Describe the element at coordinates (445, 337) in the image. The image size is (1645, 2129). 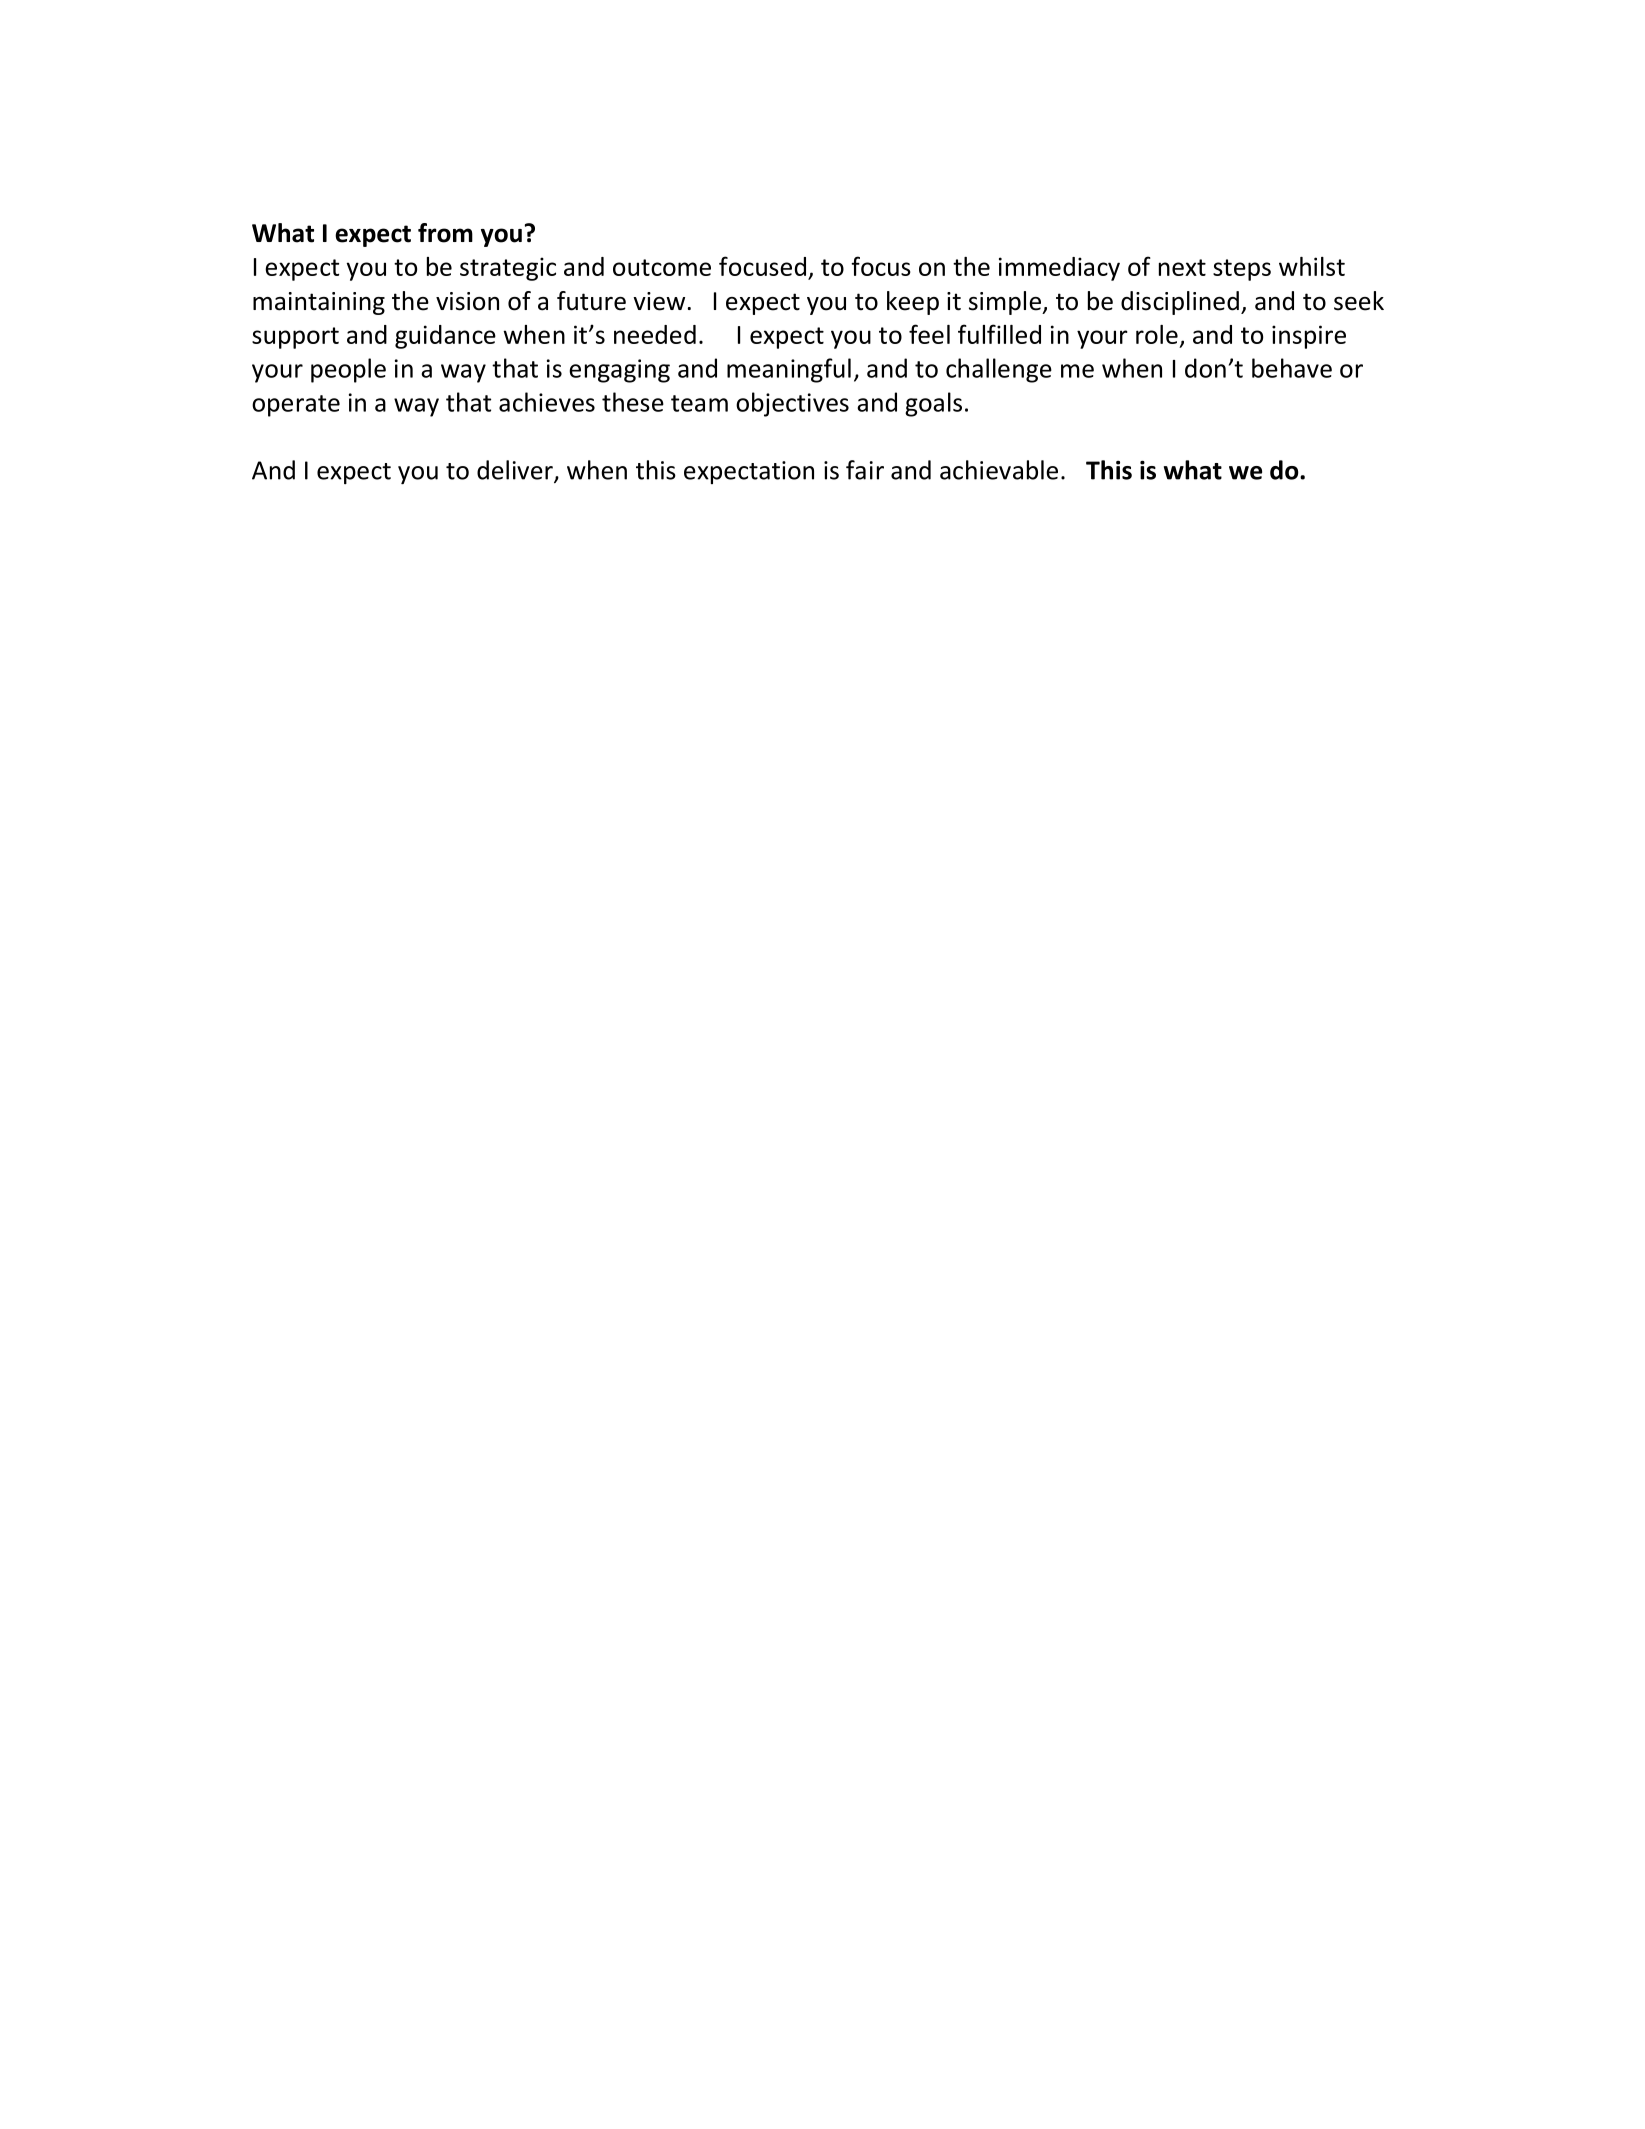
I see `guidance` at that location.
